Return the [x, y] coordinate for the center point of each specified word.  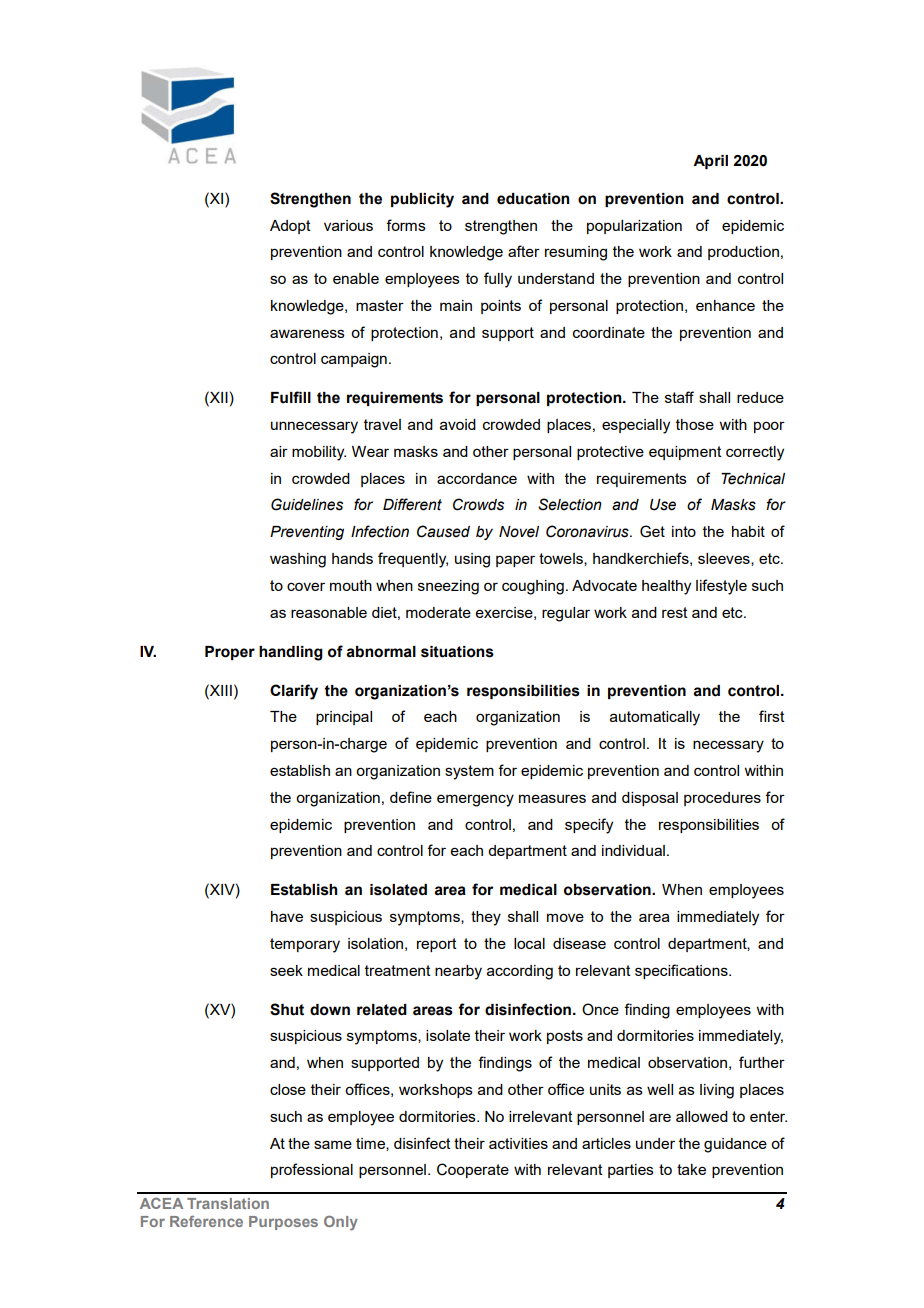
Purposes [283, 1223]
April [710, 162]
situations [457, 652]
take [691, 1169]
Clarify [294, 692]
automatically [655, 718]
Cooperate [473, 1170]
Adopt [290, 227]
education [533, 199]
